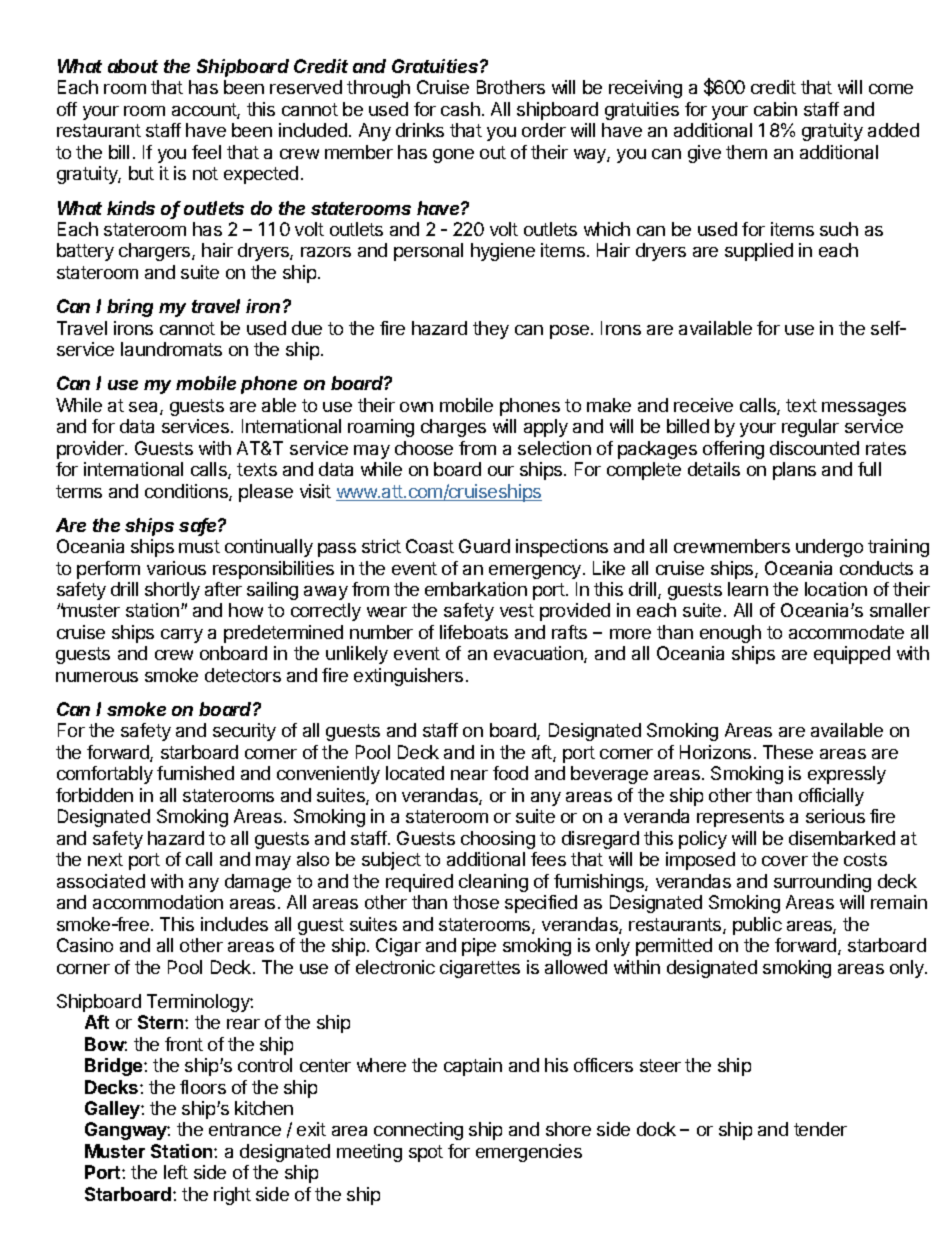 Image resolution: width=952 pixels, height=1233 pixels. Describe the element at coordinates (133, 66) in the screenshot. I see `about` at that location.
